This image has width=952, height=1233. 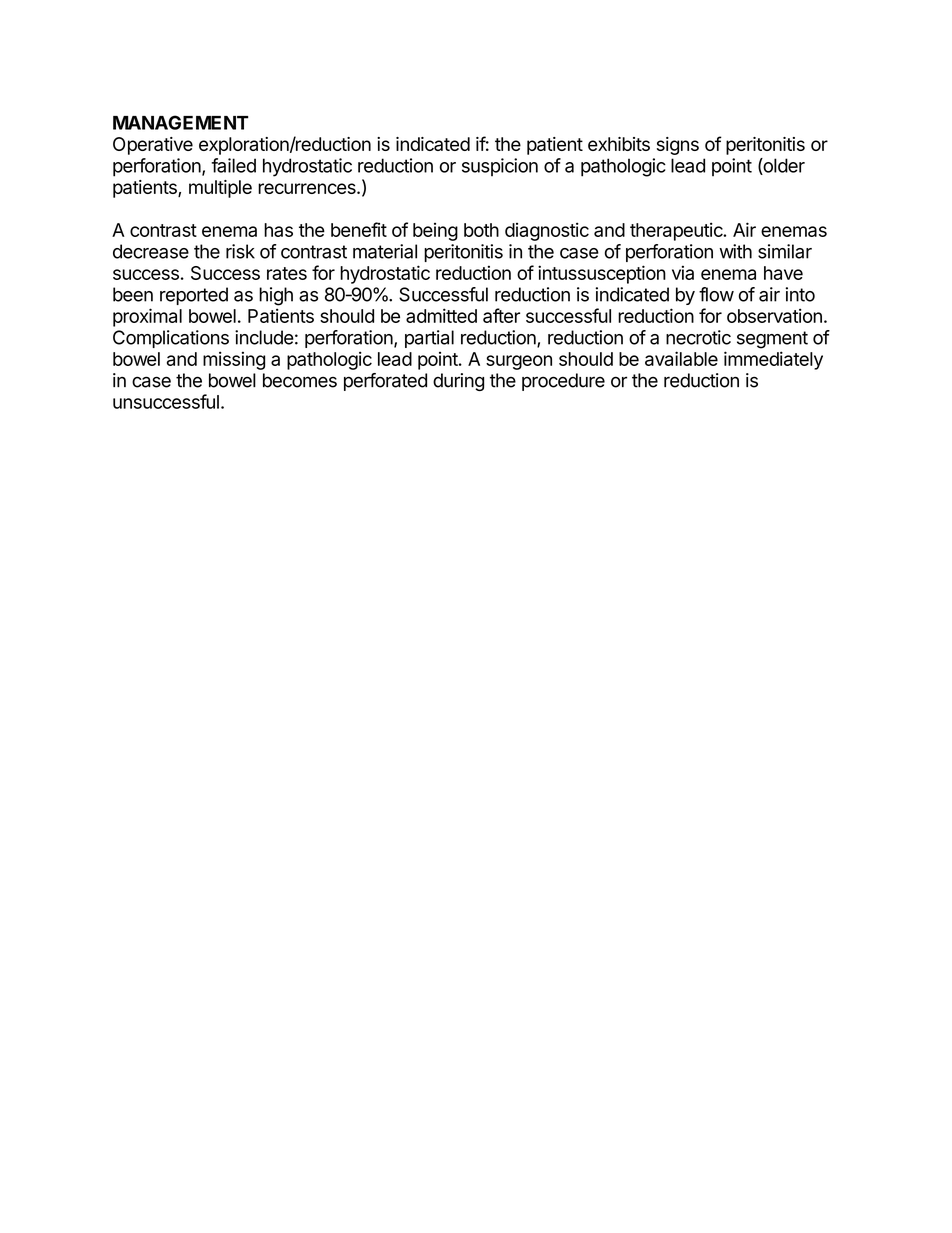 What do you see at coordinates (180, 122) in the image?
I see `MANAGEMENT` at bounding box center [180, 122].
